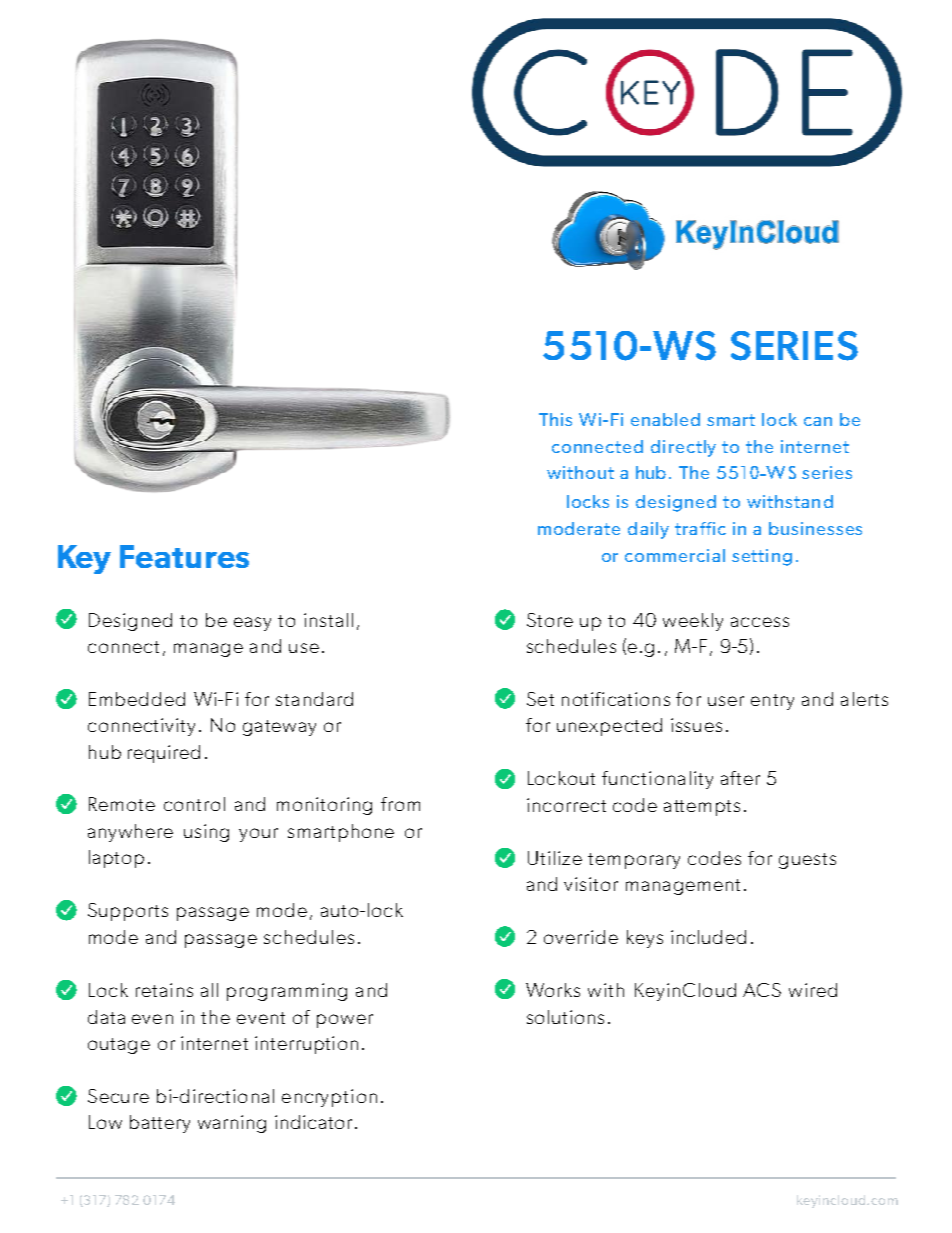 Image resolution: width=952 pixels, height=1233 pixels. I want to click on can, so click(818, 421).
